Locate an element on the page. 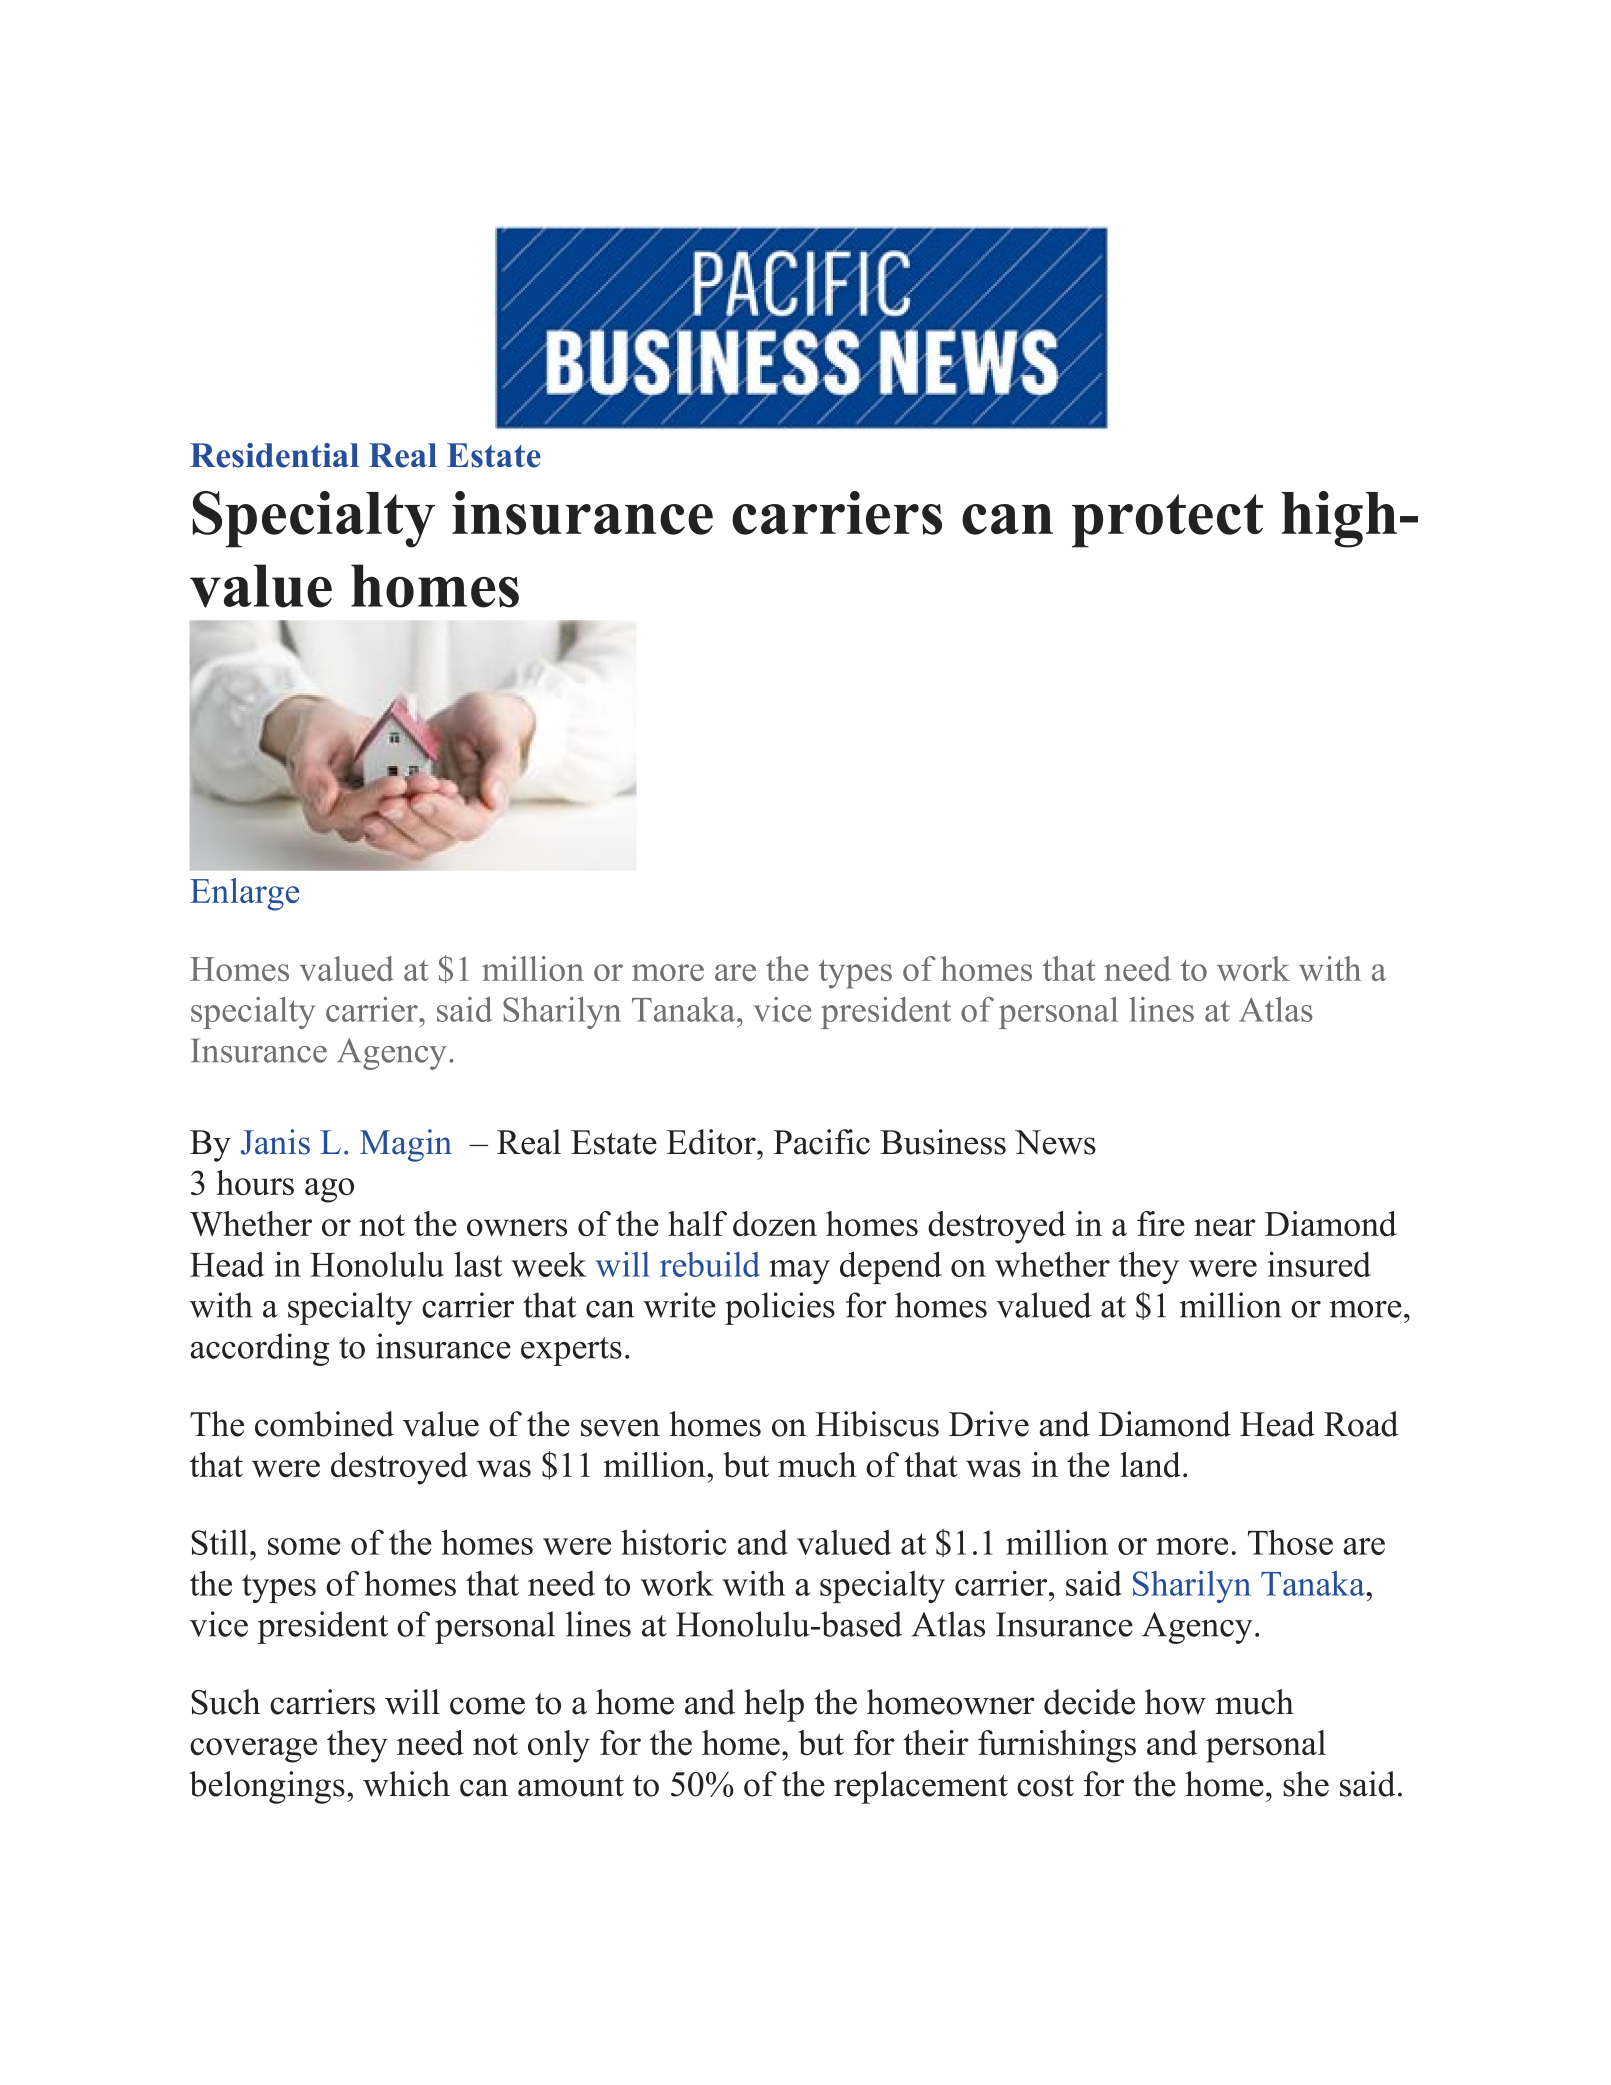 Image resolution: width=1611 pixels, height=2085 pixels. how is located at coordinates (1175, 1702).
